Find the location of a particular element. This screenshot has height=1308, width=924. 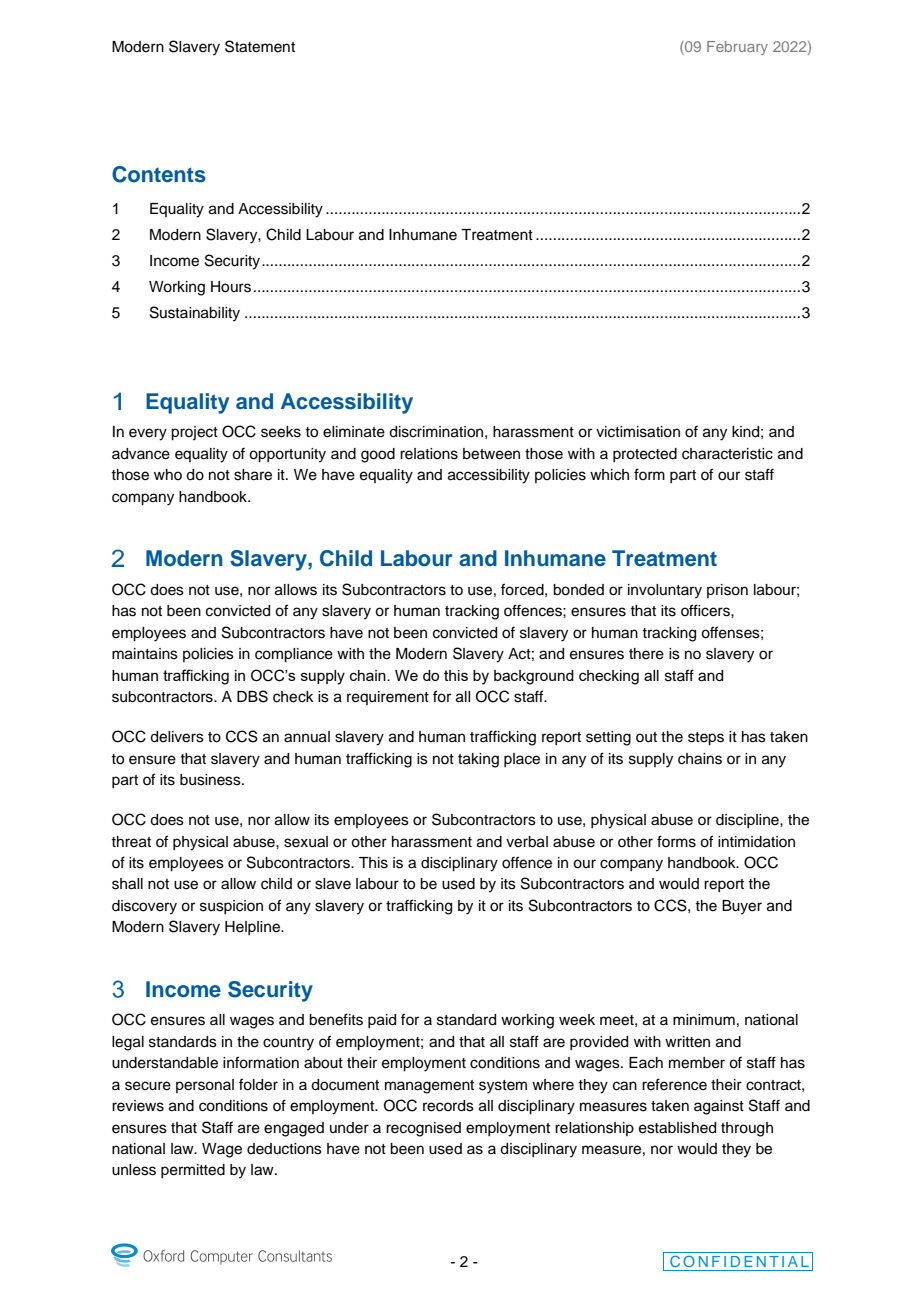

permitted is located at coordinates (193, 1171).
